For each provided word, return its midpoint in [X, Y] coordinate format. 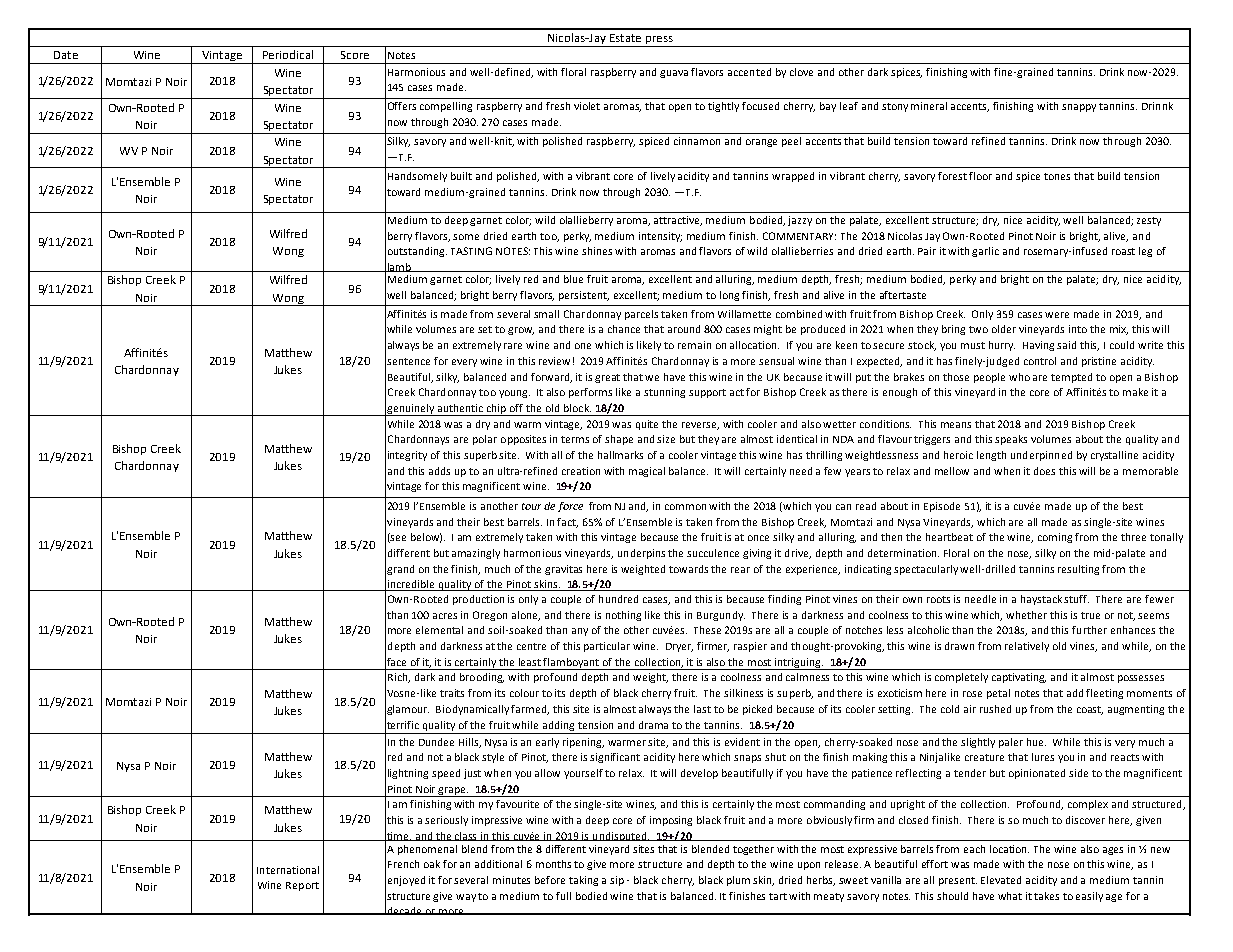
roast [1123, 251]
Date [66, 55]
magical [647, 472]
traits [452, 693]
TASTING [471, 251]
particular [607, 647]
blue [573, 279]
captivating [1019, 678]
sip [617, 881]
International [288, 870]
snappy [1079, 108]
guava [674, 74]
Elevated [1001, 880]
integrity [407, 456]
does [1044, 471]
